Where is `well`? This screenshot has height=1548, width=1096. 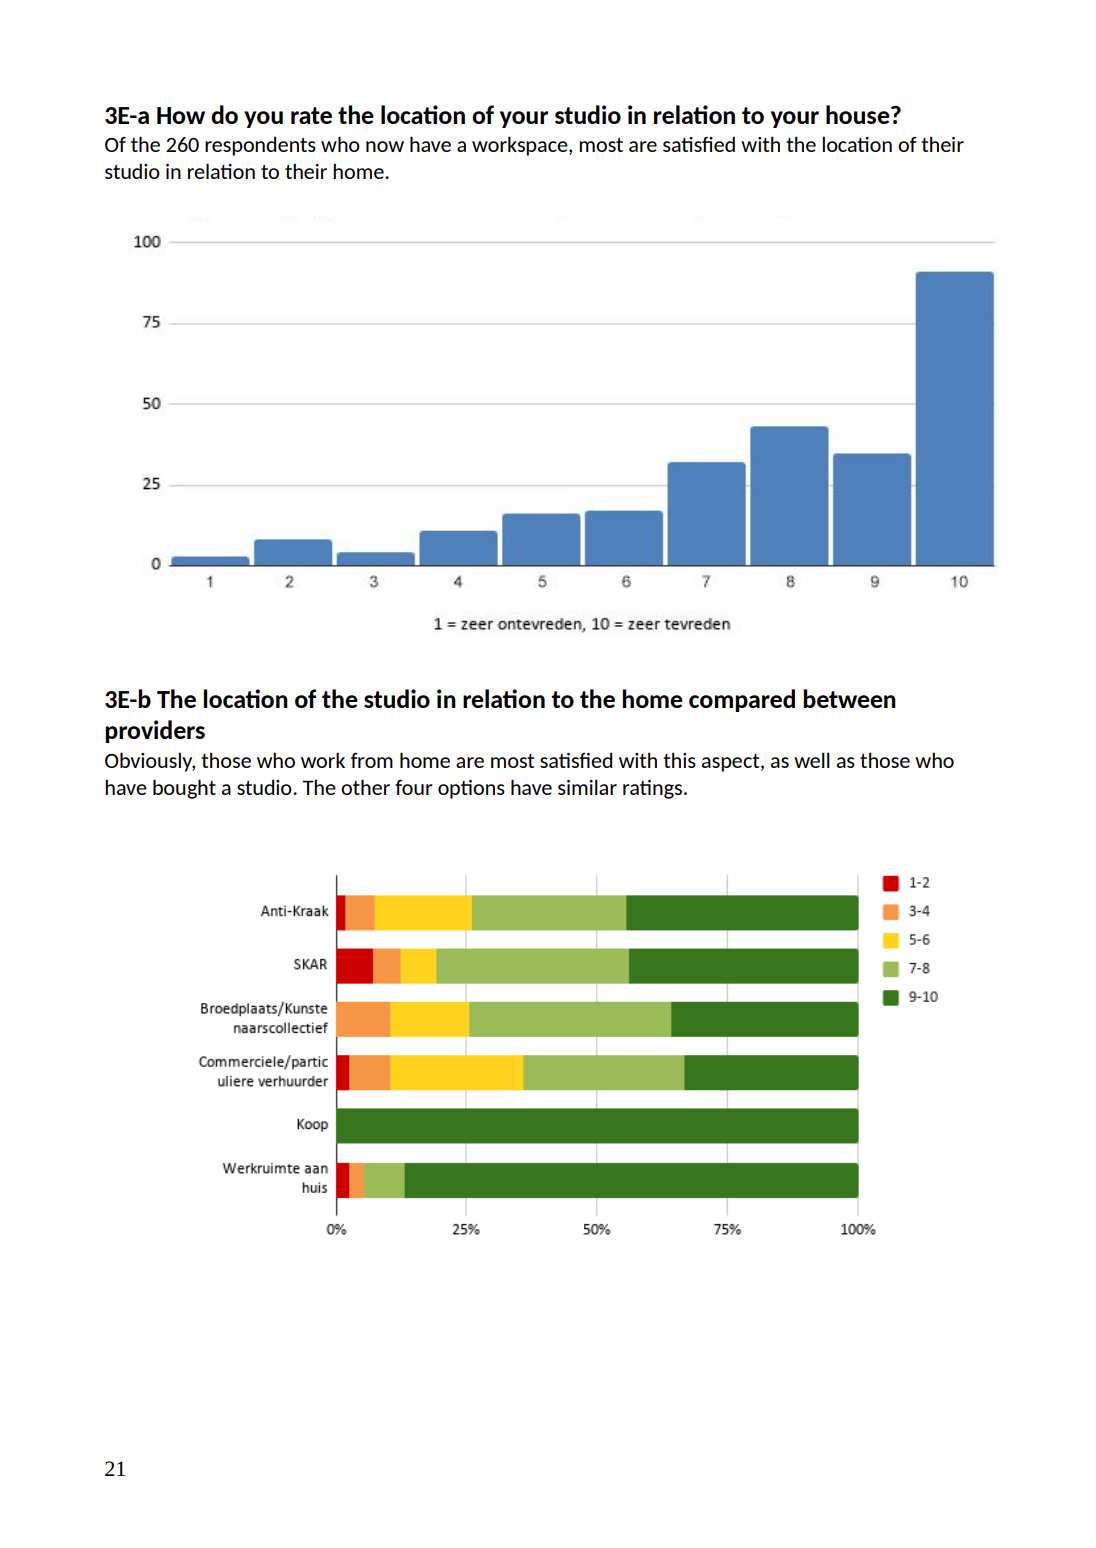
well is located at coordinates (812, 760).
